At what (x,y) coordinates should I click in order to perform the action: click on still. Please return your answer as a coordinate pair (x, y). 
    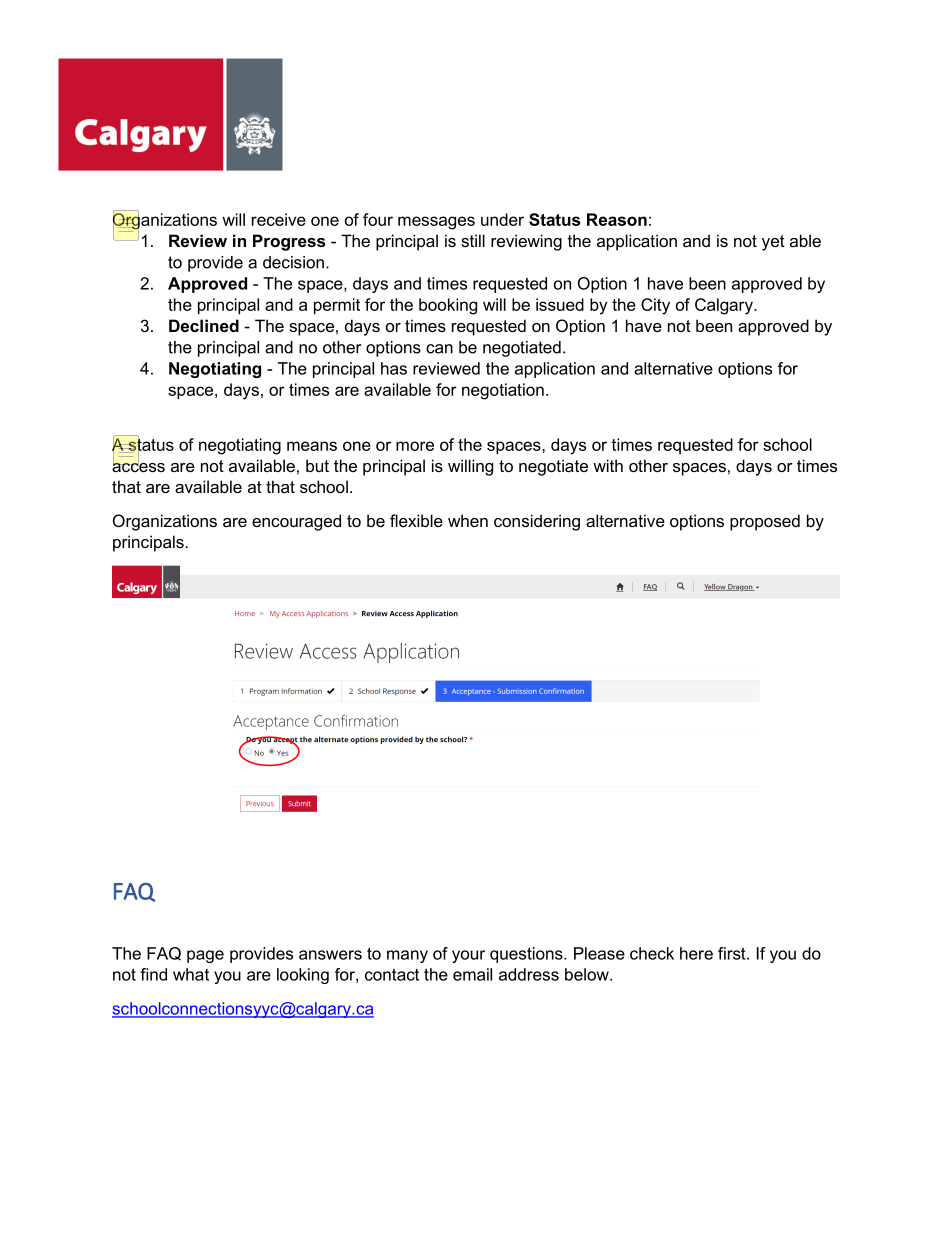
    Looking at the image, I should click on (473, 240).
